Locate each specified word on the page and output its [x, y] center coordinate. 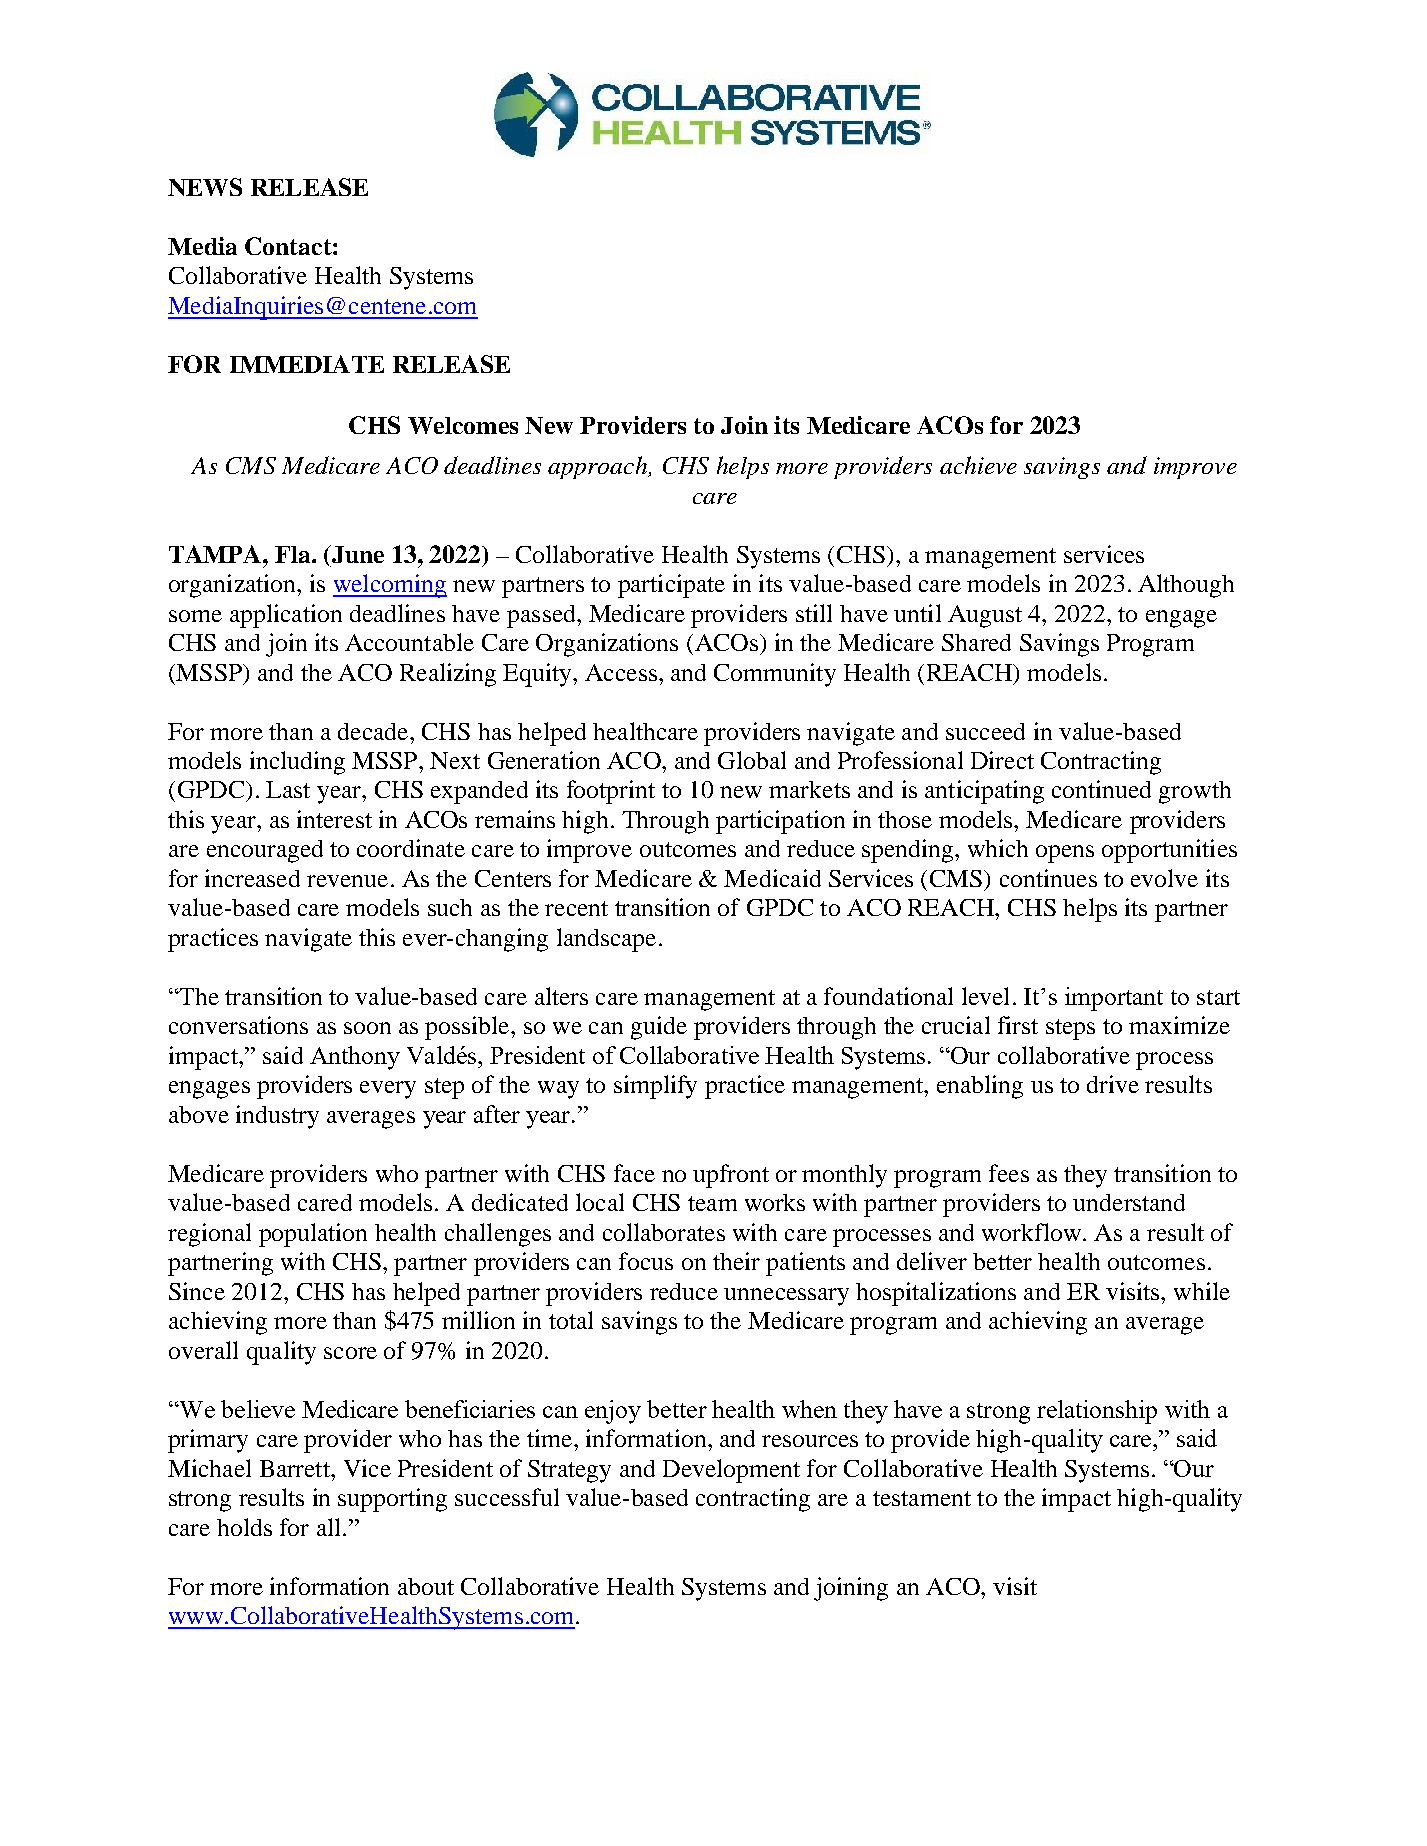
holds [244, 1527]
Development [731, 1471]
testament [922, 1498]
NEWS [205, 187]
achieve [978, 465]
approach [599, 467]
